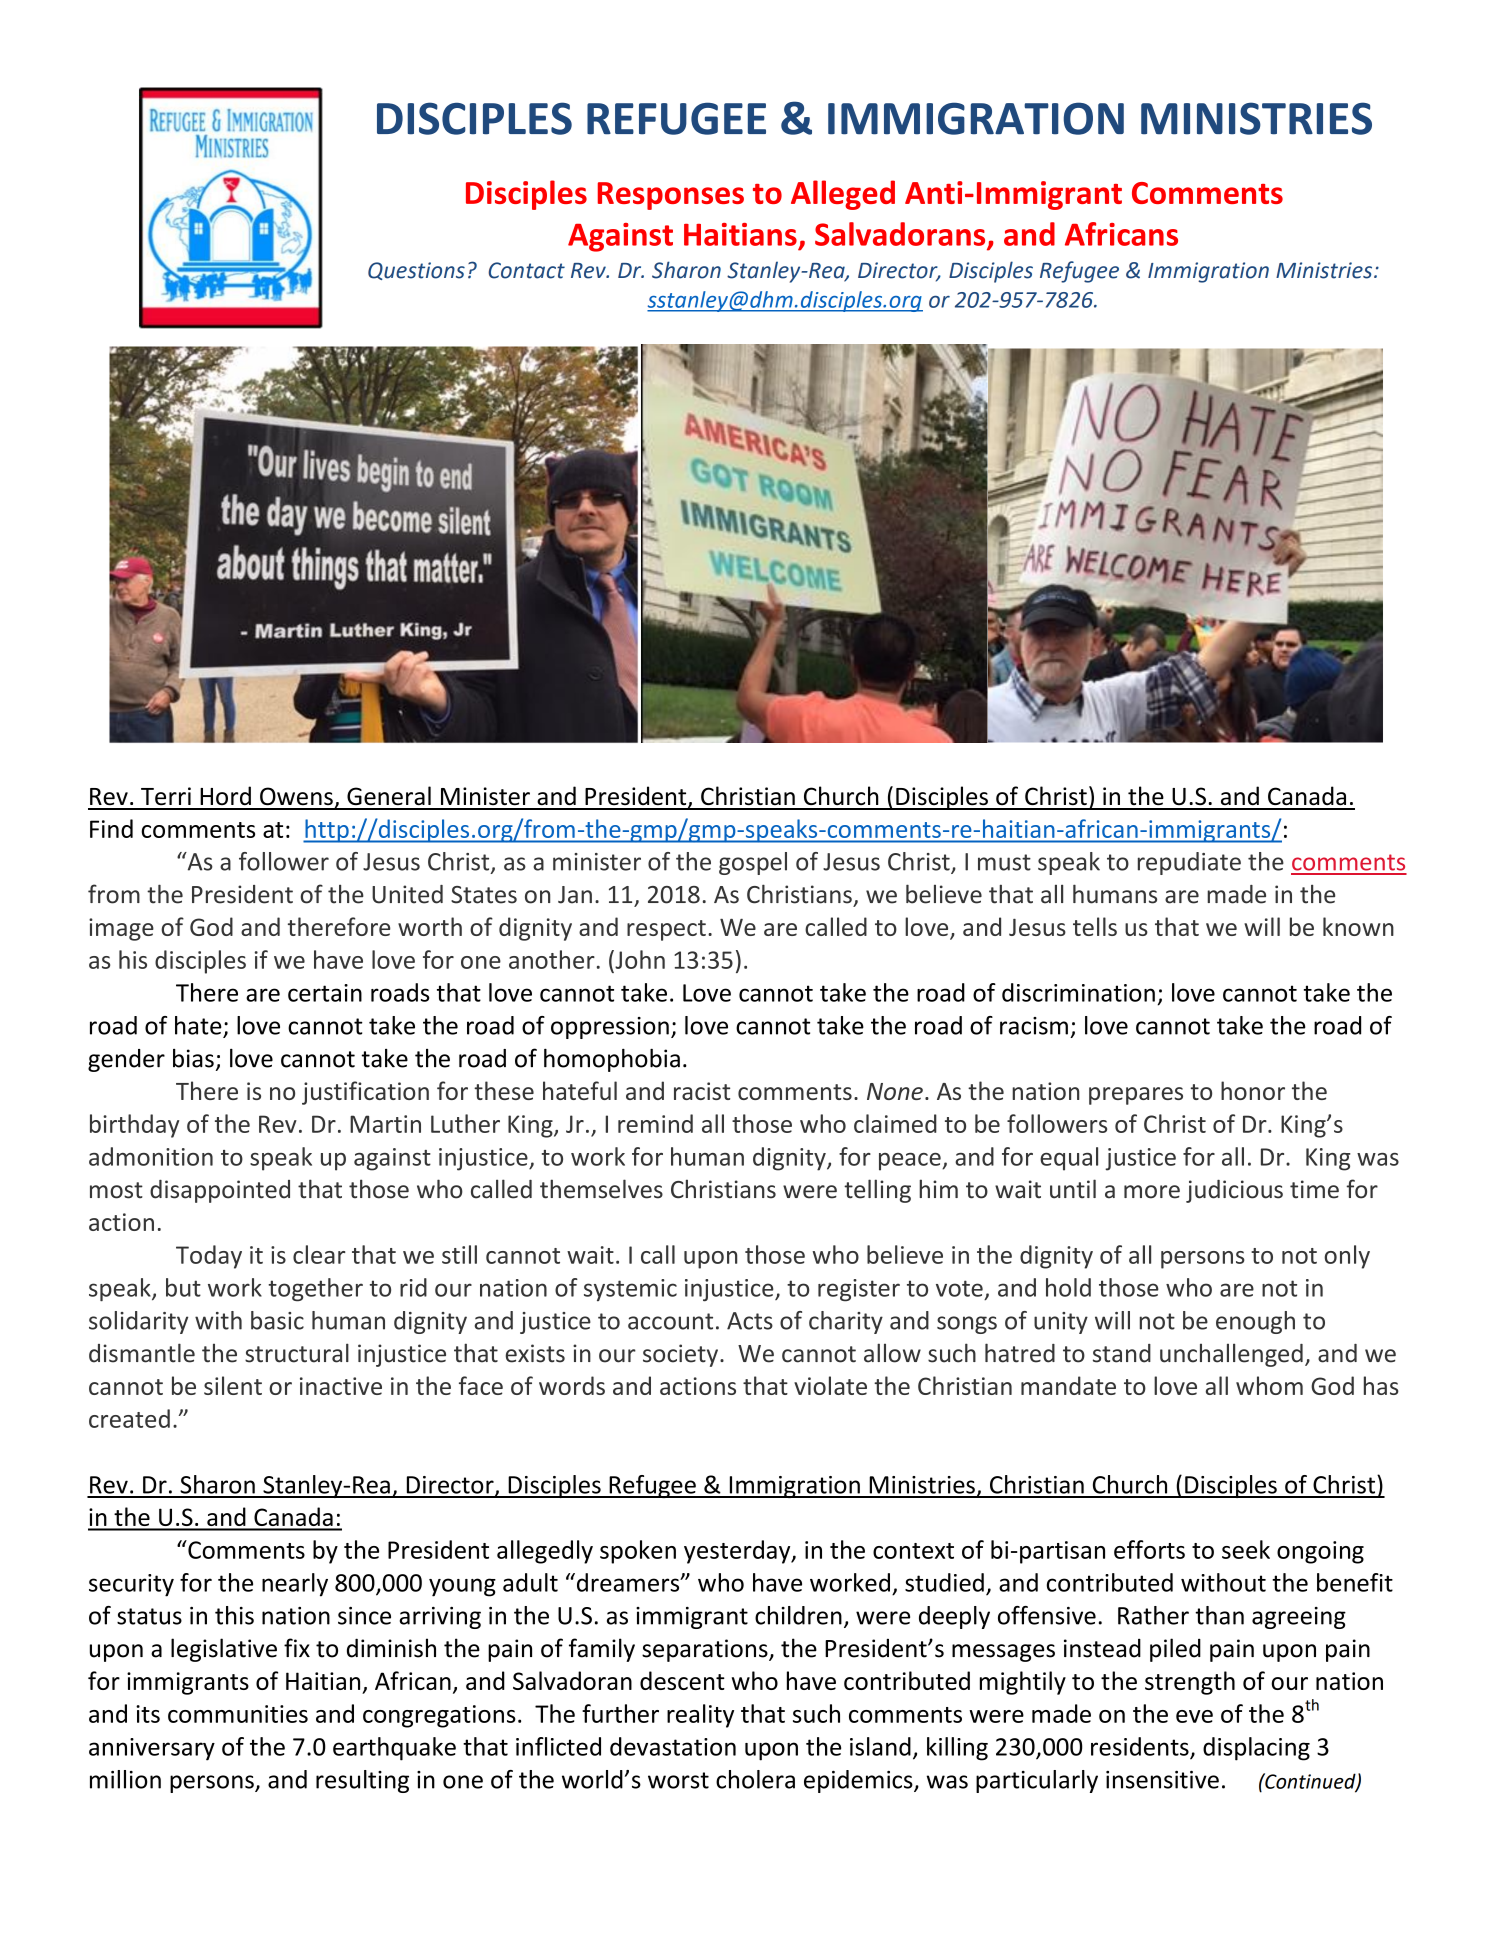 The width and height of the image is (1494, 1933). Describe the element at coordinates (639, 959) in the image. I see `John` at that location.
